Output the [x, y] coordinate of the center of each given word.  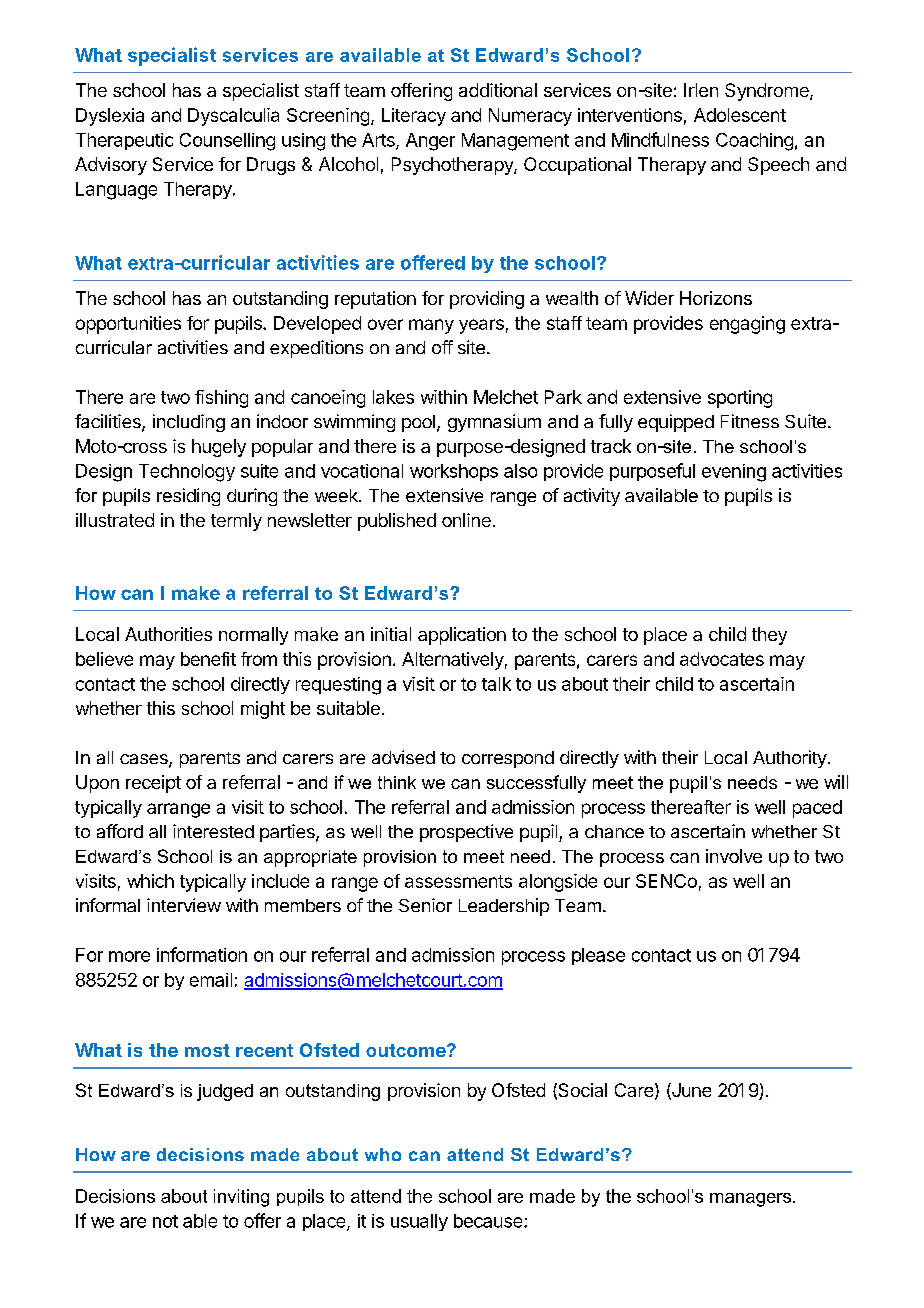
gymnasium [494, 423]
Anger [430, 142]
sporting [740, 399]
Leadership [504, 907]
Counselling [227, 142]
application [462, 636]
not [165, 1221]
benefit [208, 659]
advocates [722, 659]
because [489, 1221]
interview [184, 905]
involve [734, 856]
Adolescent [740, 115]
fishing [221, 399]
